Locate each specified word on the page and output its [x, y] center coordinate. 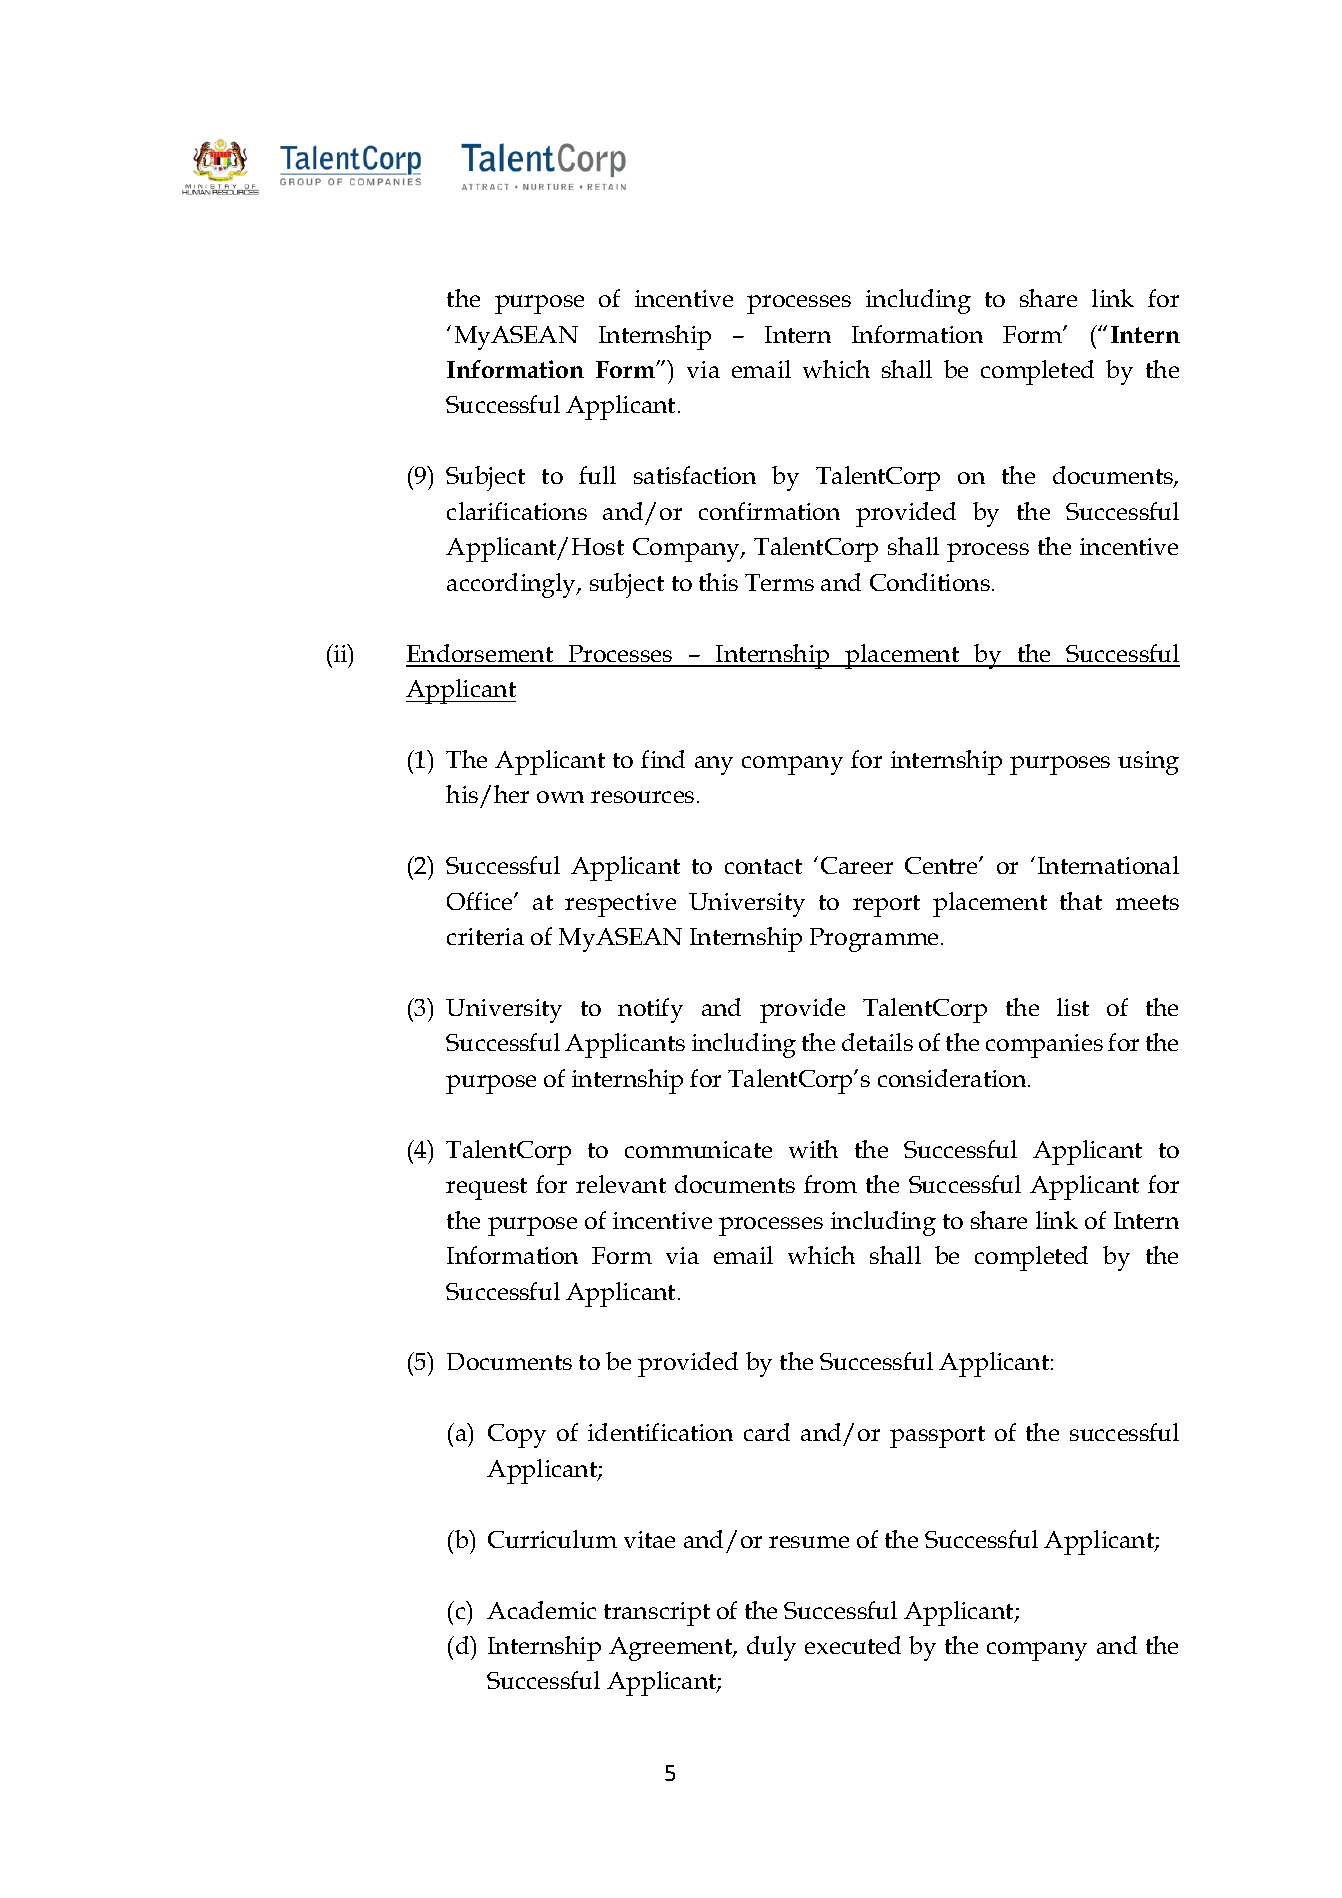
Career [857, 865]
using [1148, 763]
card [767, 1432]
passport [937, 1437]
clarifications [517, 511]
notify [650, 1010]
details [877, 1042]
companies [1044, 1046]
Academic [541, 1610]
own [560, 797]
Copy [517, 1436]
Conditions [930, 582]
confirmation [769, 511]
